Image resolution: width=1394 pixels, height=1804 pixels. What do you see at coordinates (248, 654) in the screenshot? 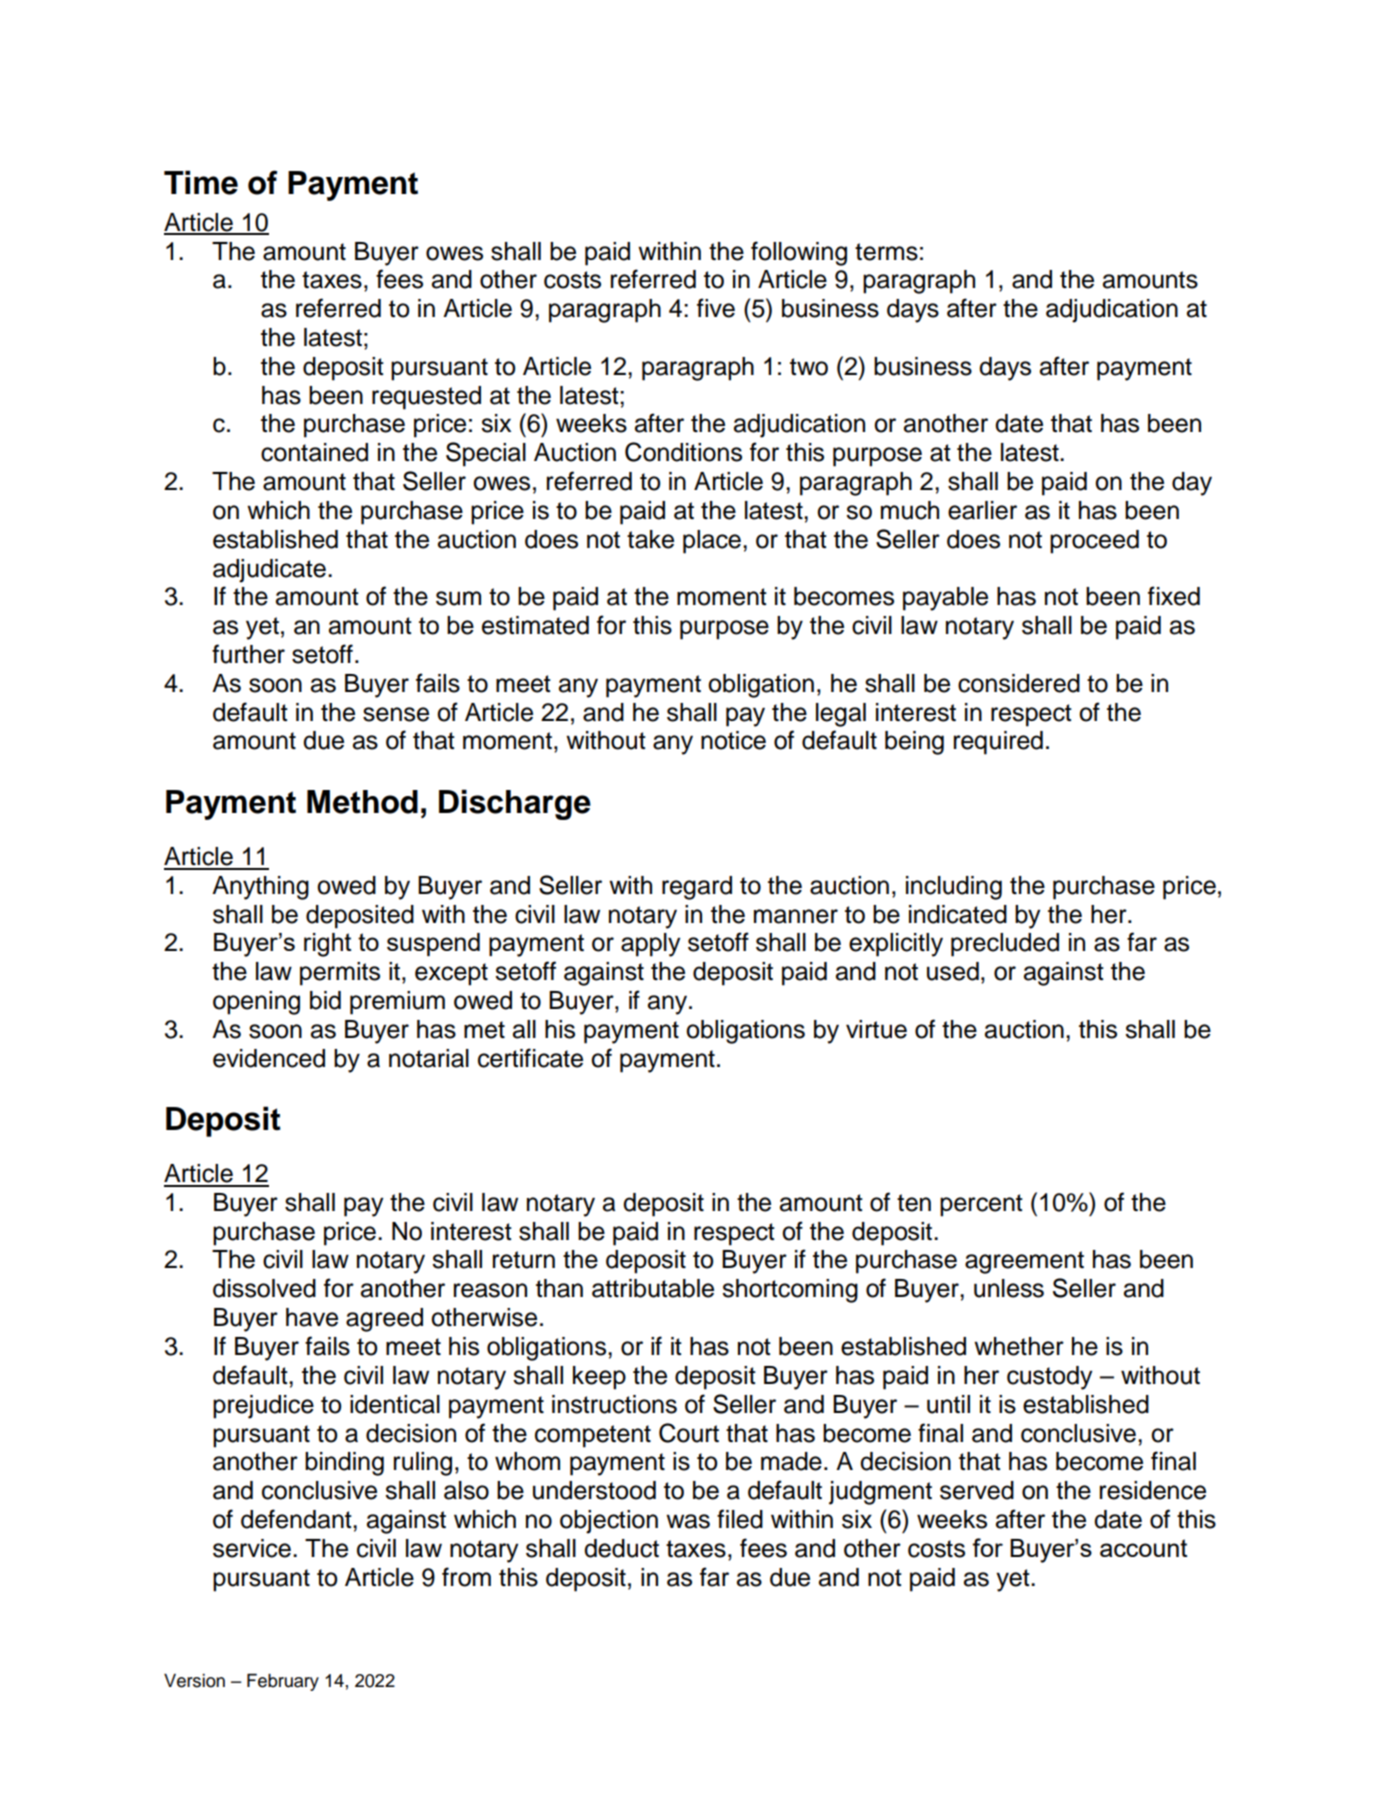
I see `further` at bounding box center [248, 654].
